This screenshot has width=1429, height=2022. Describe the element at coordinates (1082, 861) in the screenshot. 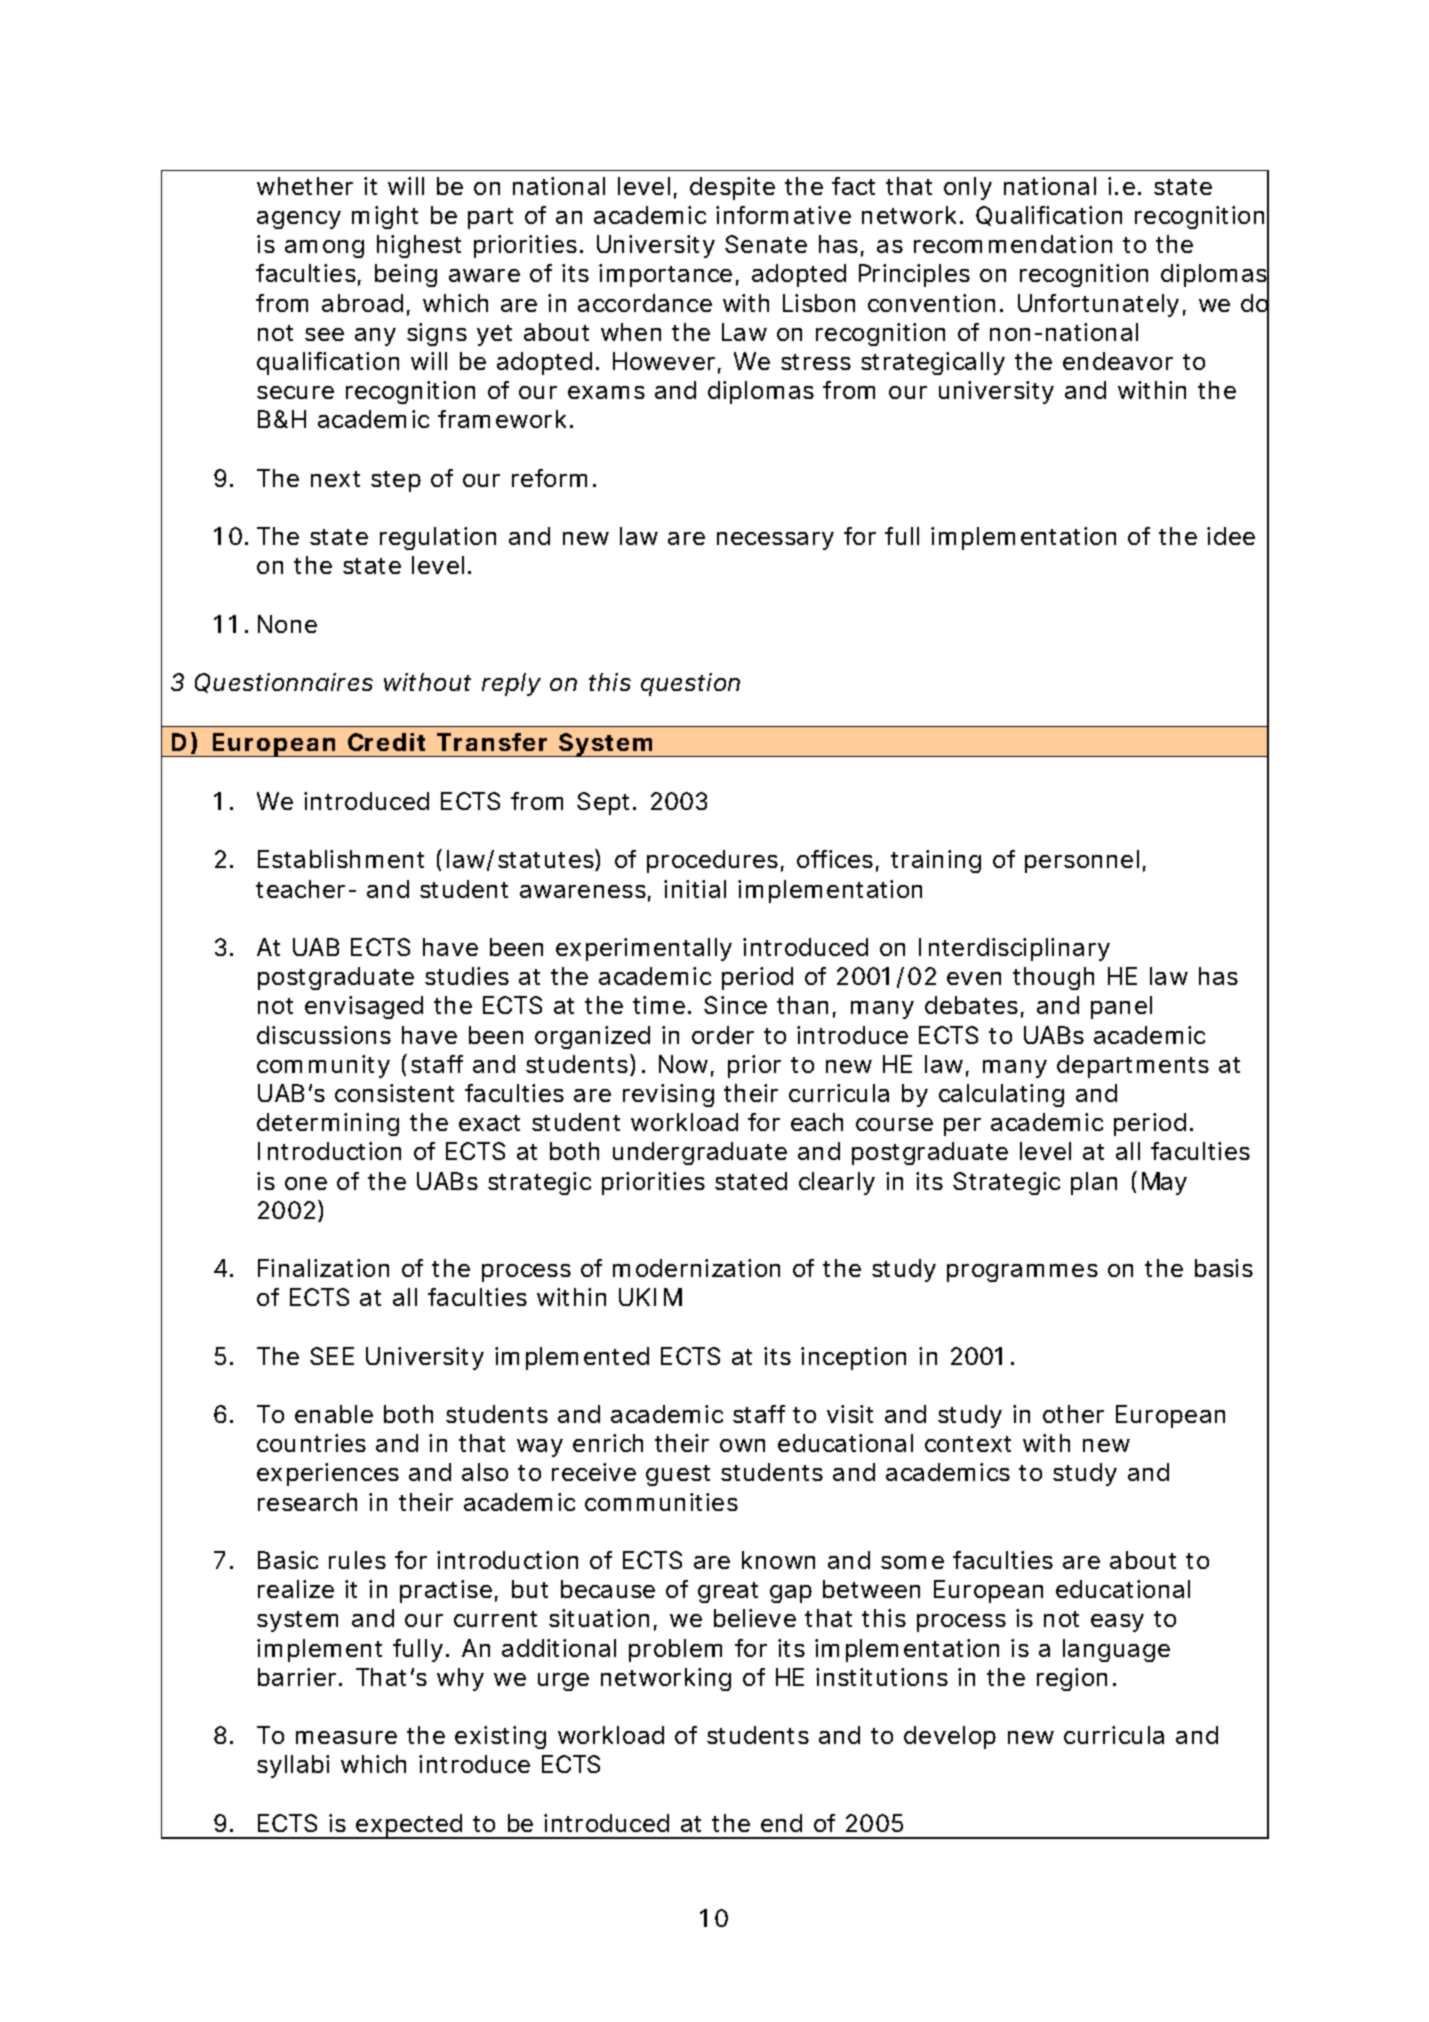

I see `personnel` at that location.
